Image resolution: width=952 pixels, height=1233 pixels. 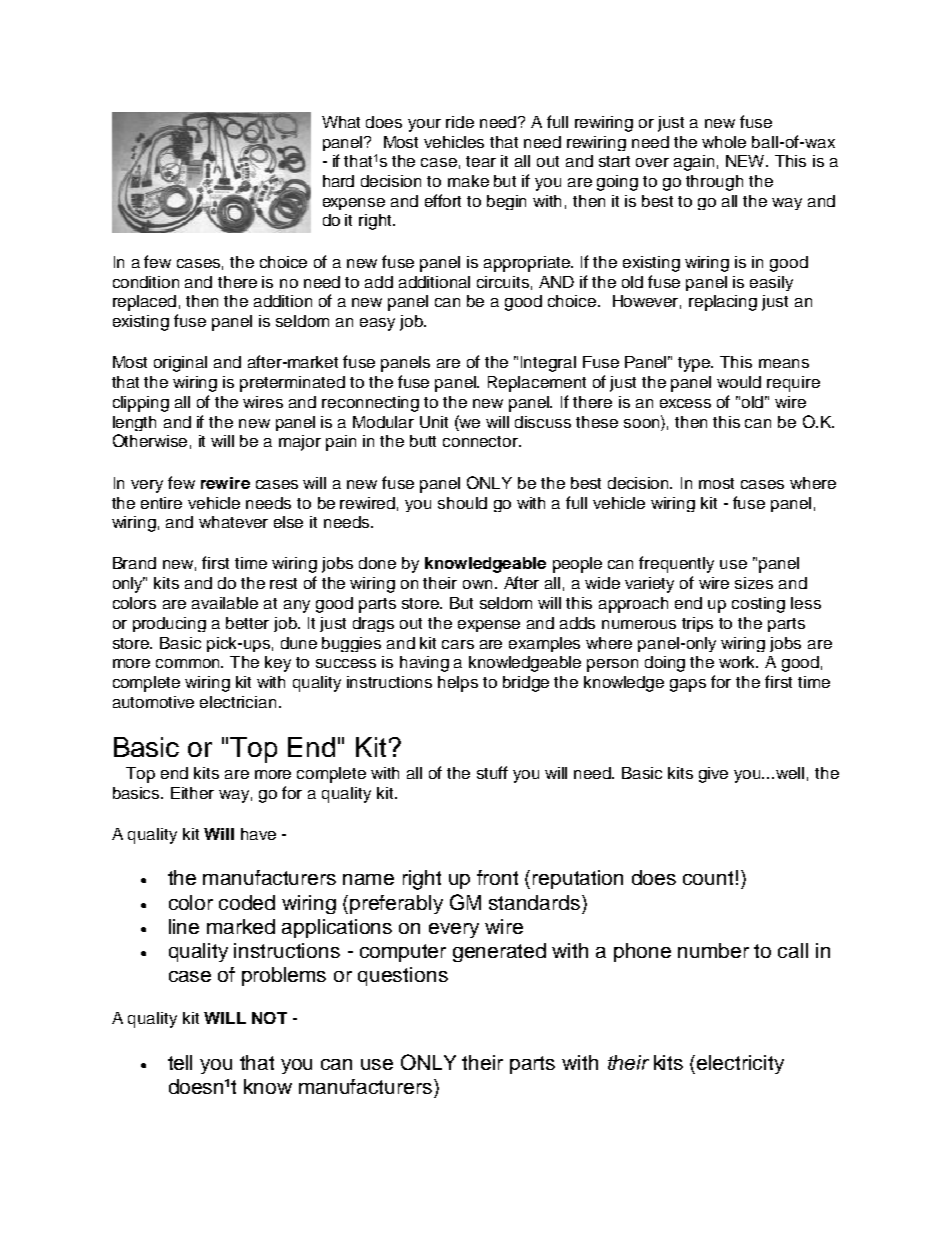 I want to click on questions, so click(x=403, y=976).
